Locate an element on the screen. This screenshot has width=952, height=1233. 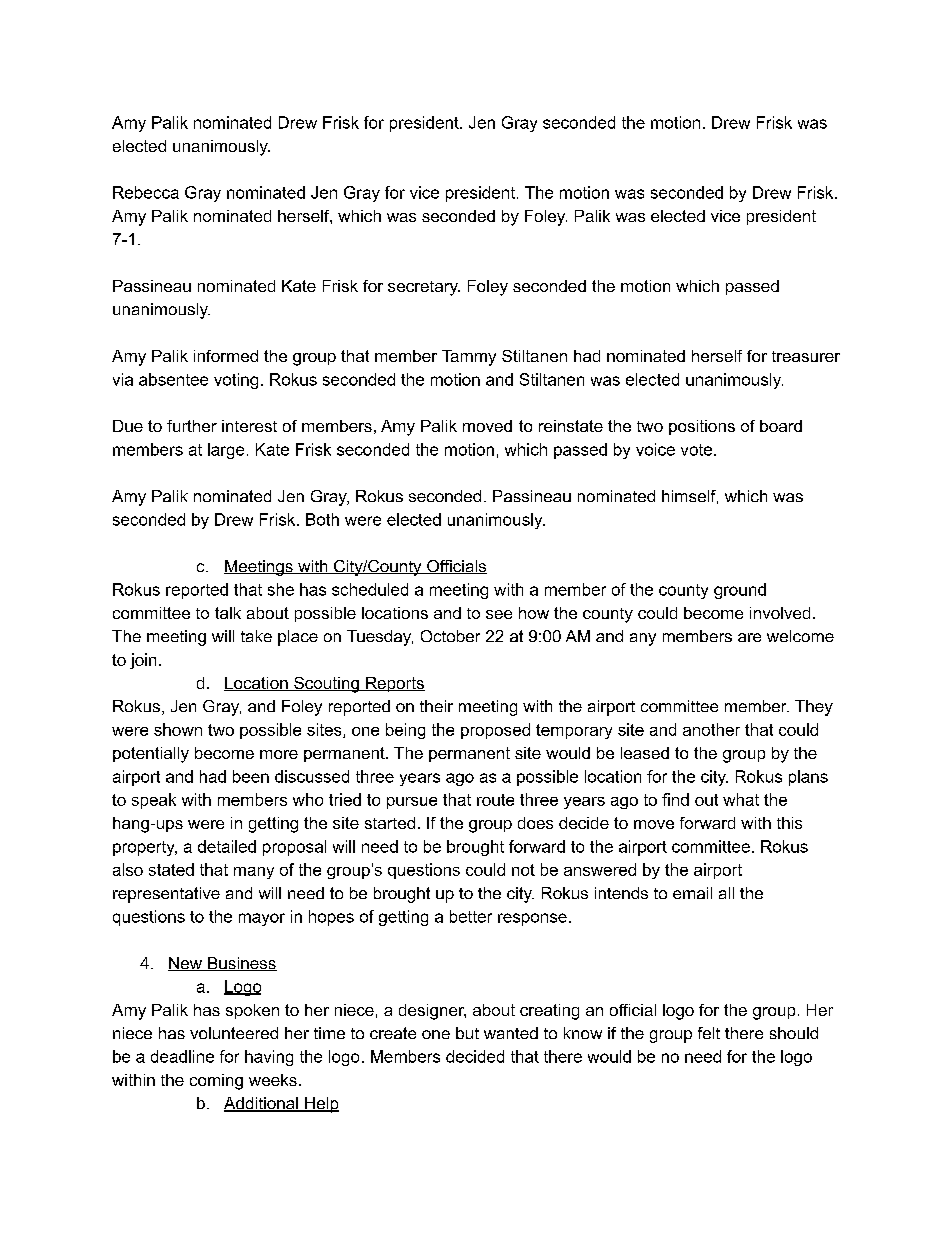
October is located at coordinates (450, 636).
